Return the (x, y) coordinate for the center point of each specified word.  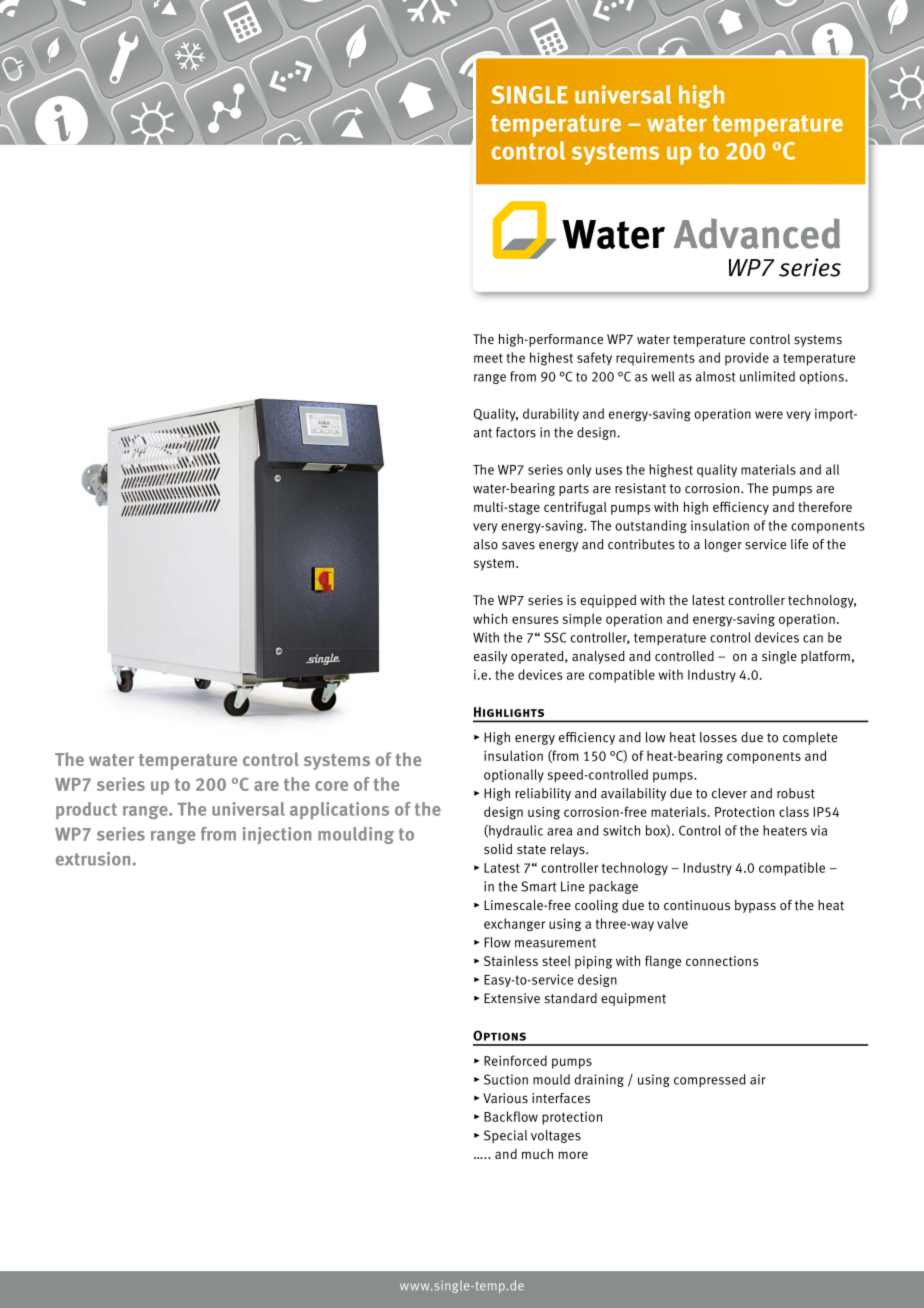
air (758, 1079)
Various (505, 1098)
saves (518, 546)
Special (505, 1136)
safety (594, 359)
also (486, 544)
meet (488, 358)
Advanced (757, 233)
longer (723, 545)
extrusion (93, 859)
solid (498, 849)
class (794, 811)
